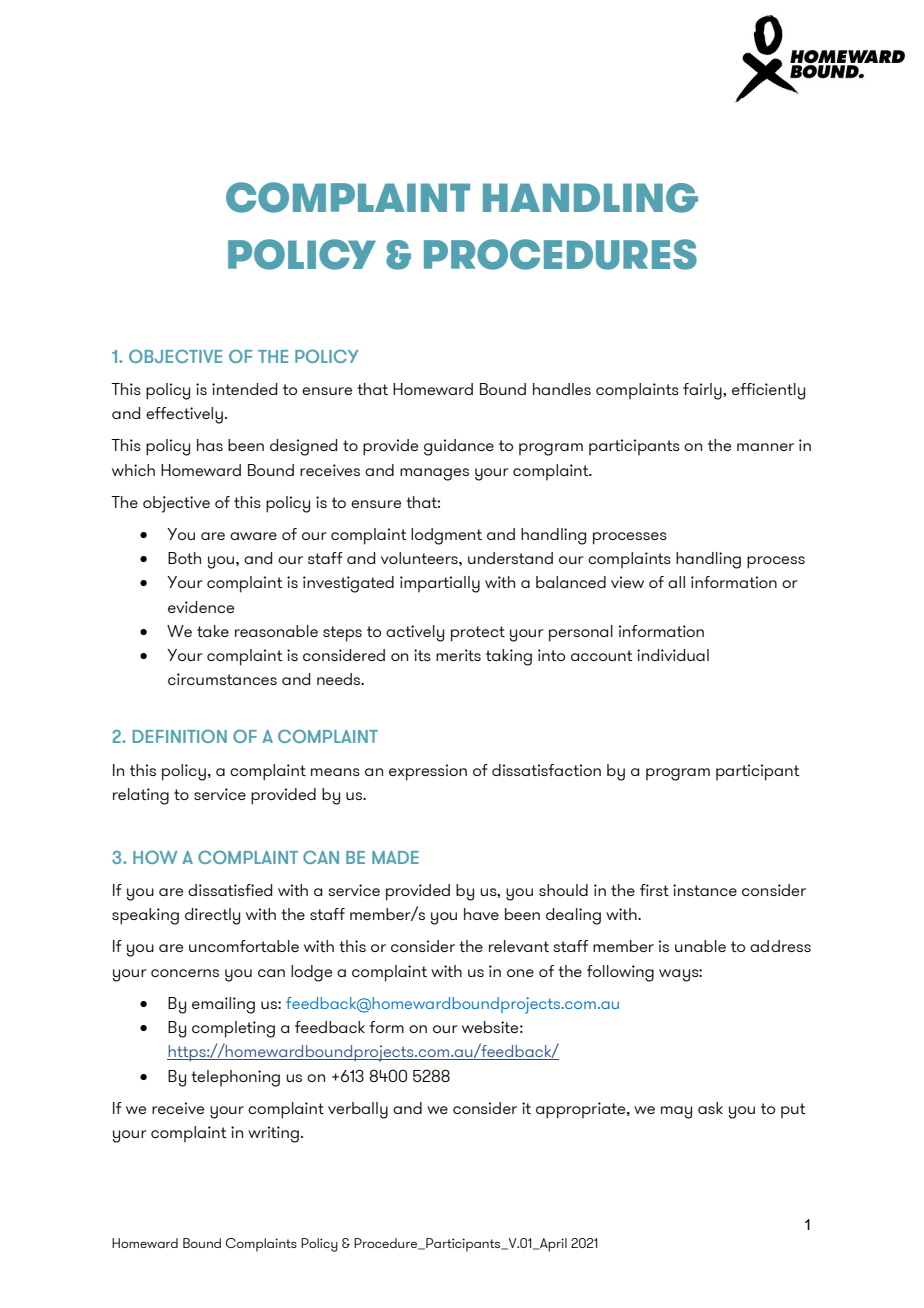  Describe the element at coordinates (244, 946) in the screenshot. I see `uncomfortable` at that location.
